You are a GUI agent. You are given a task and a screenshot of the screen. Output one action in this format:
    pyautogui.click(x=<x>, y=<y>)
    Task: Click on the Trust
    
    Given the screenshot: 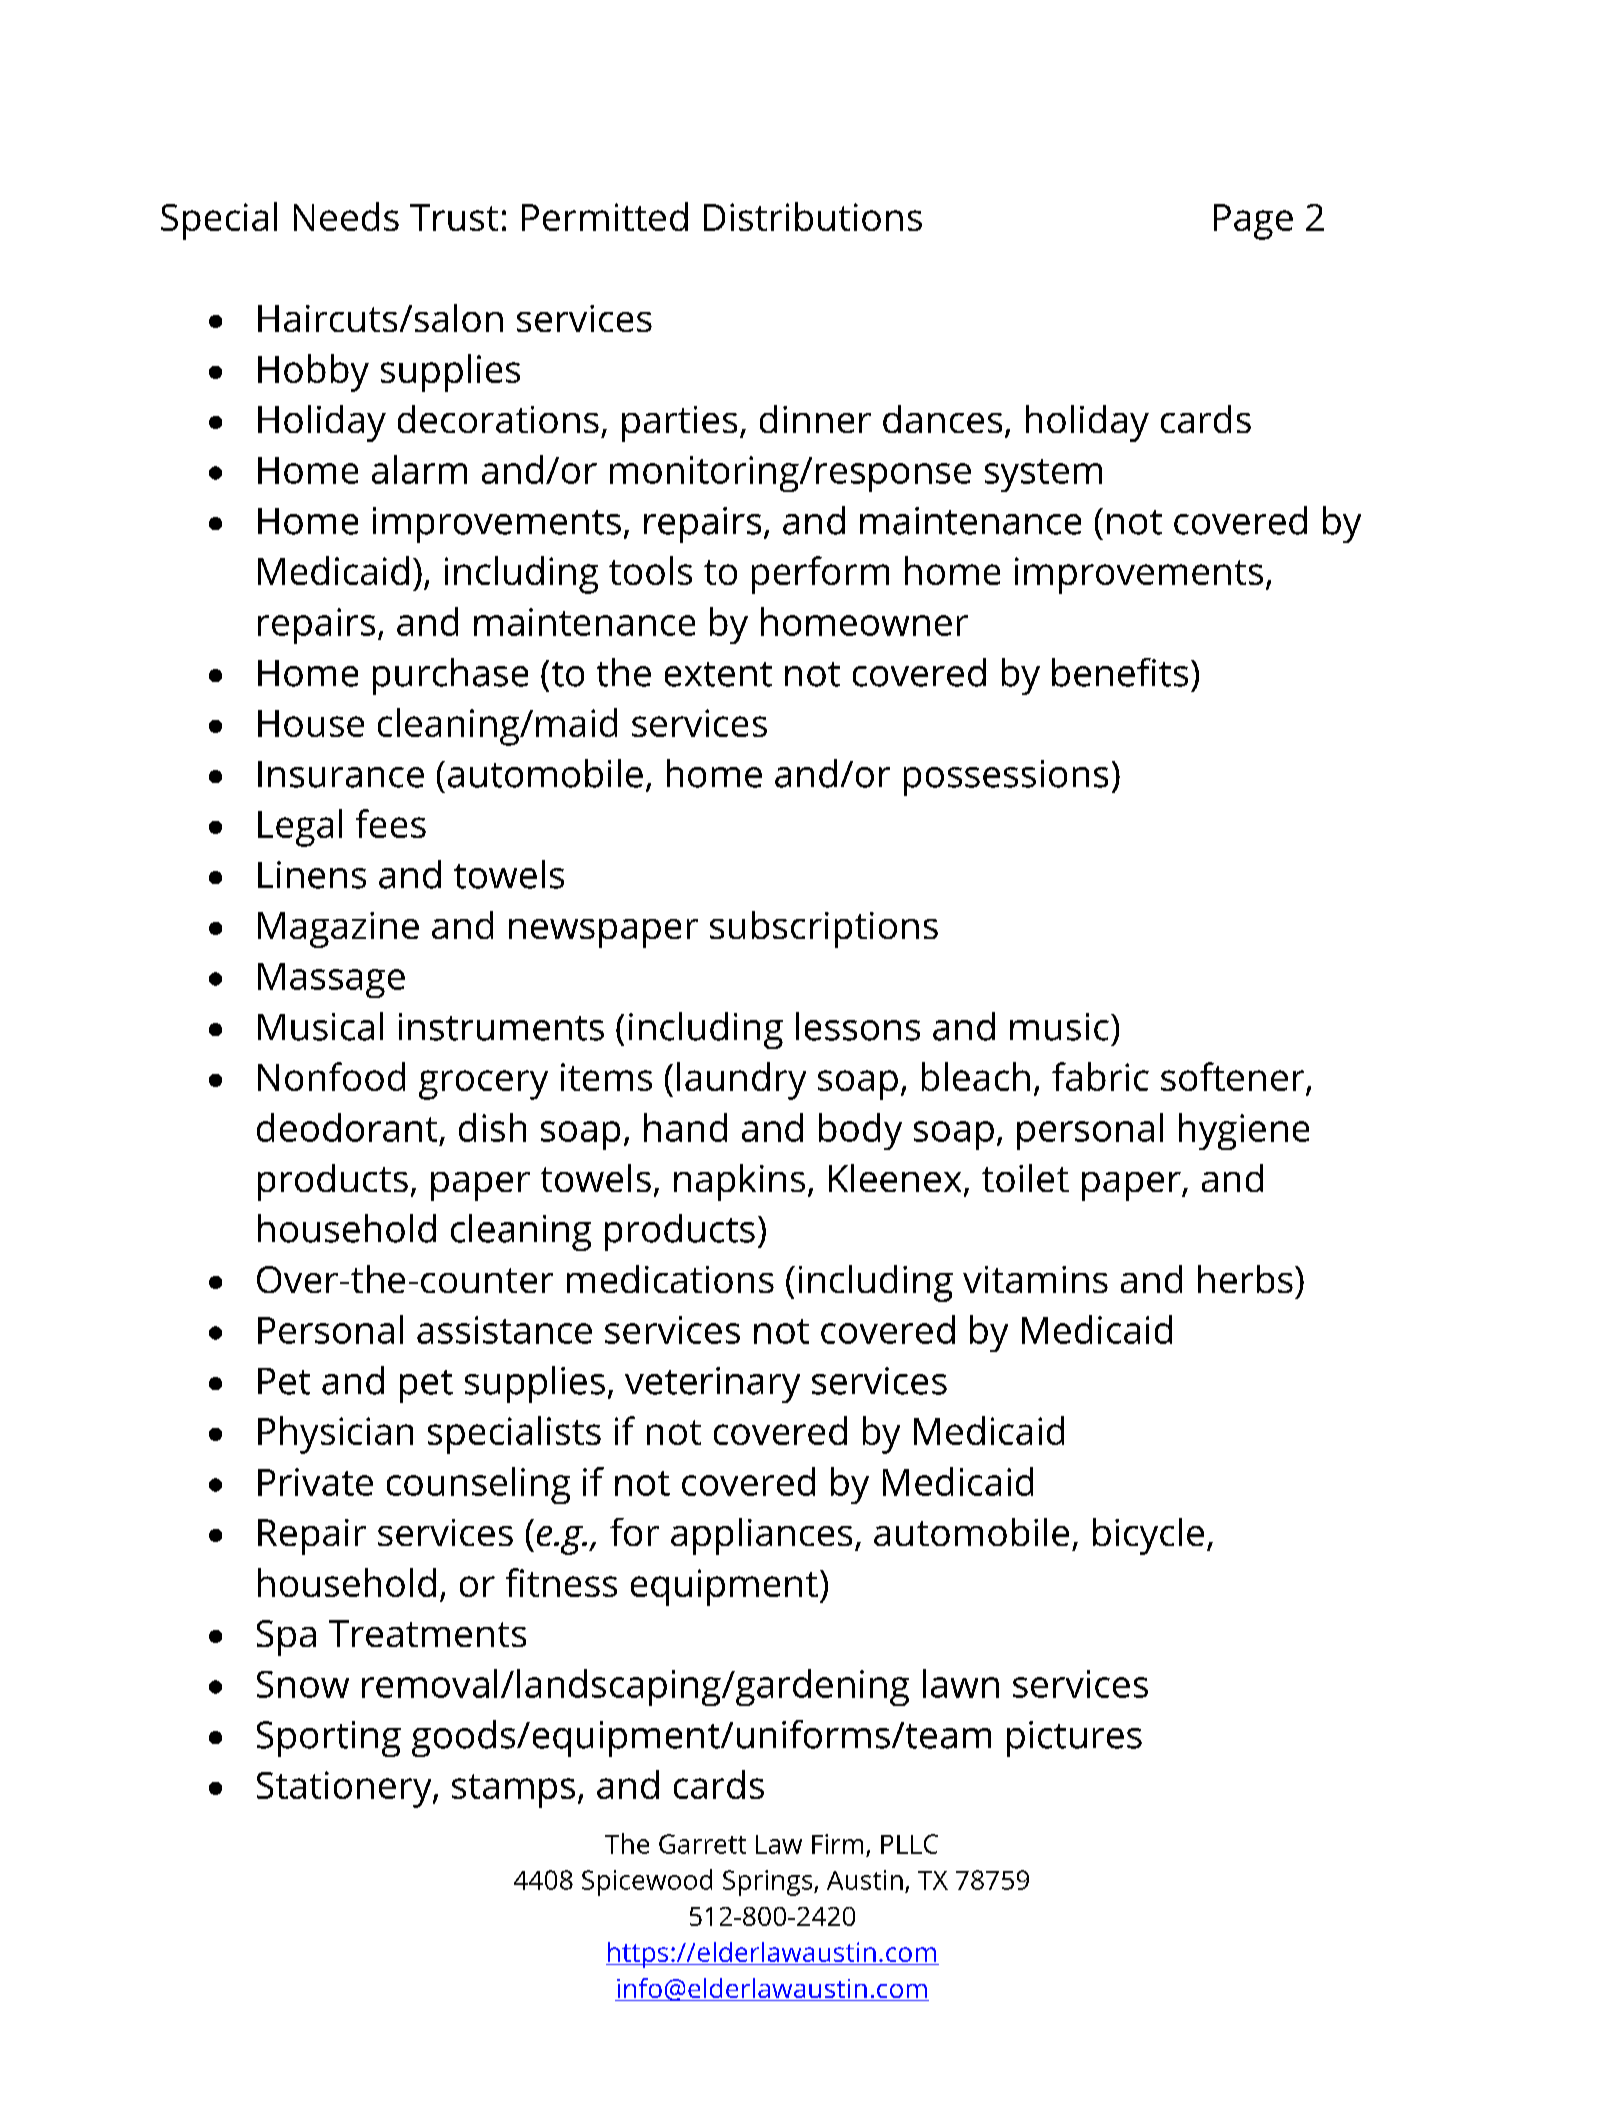 What is the action you would take?
    pyautogui.click(x=454, y=217)
